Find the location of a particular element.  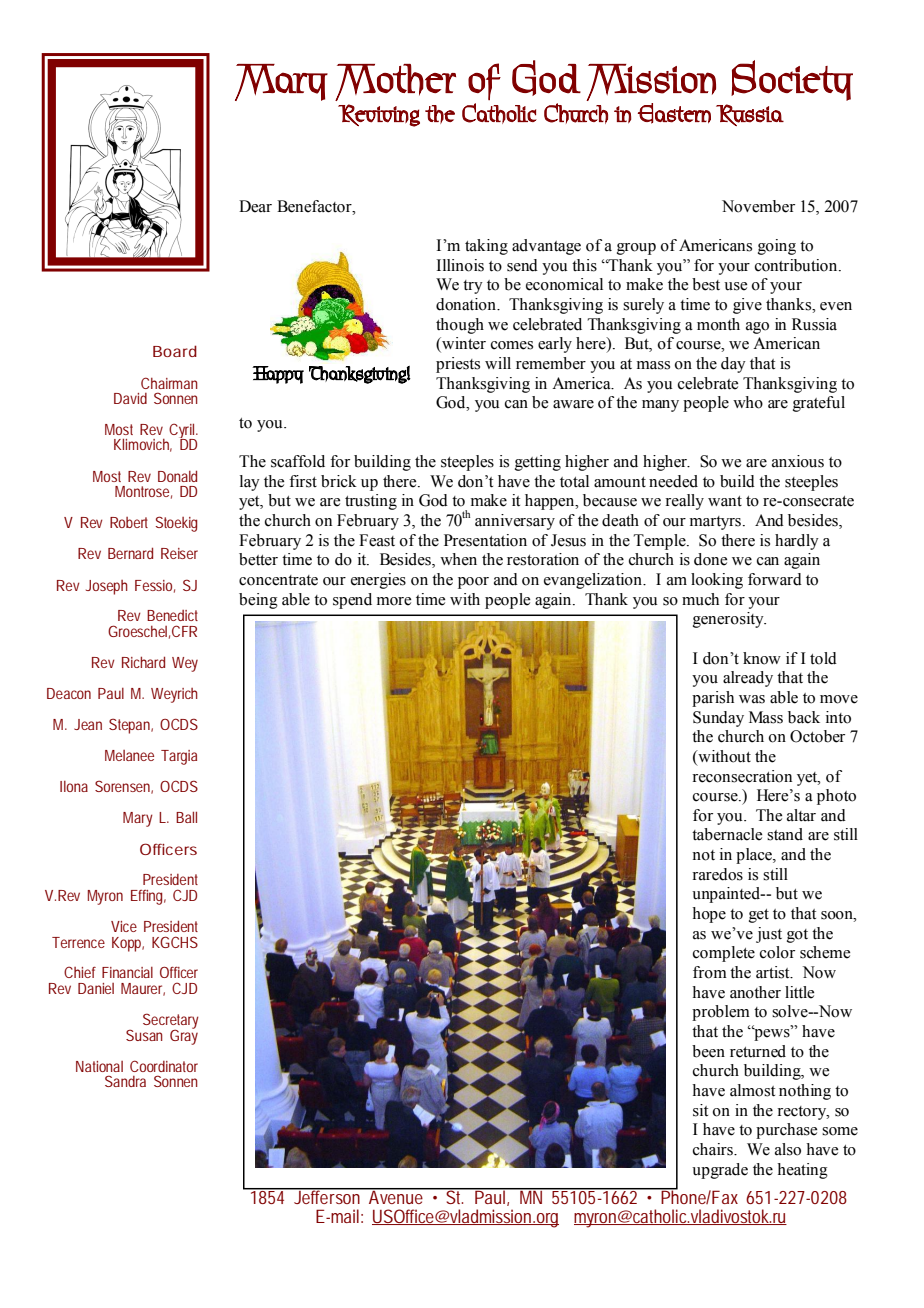

priests is located at coordinates (458, 365).
